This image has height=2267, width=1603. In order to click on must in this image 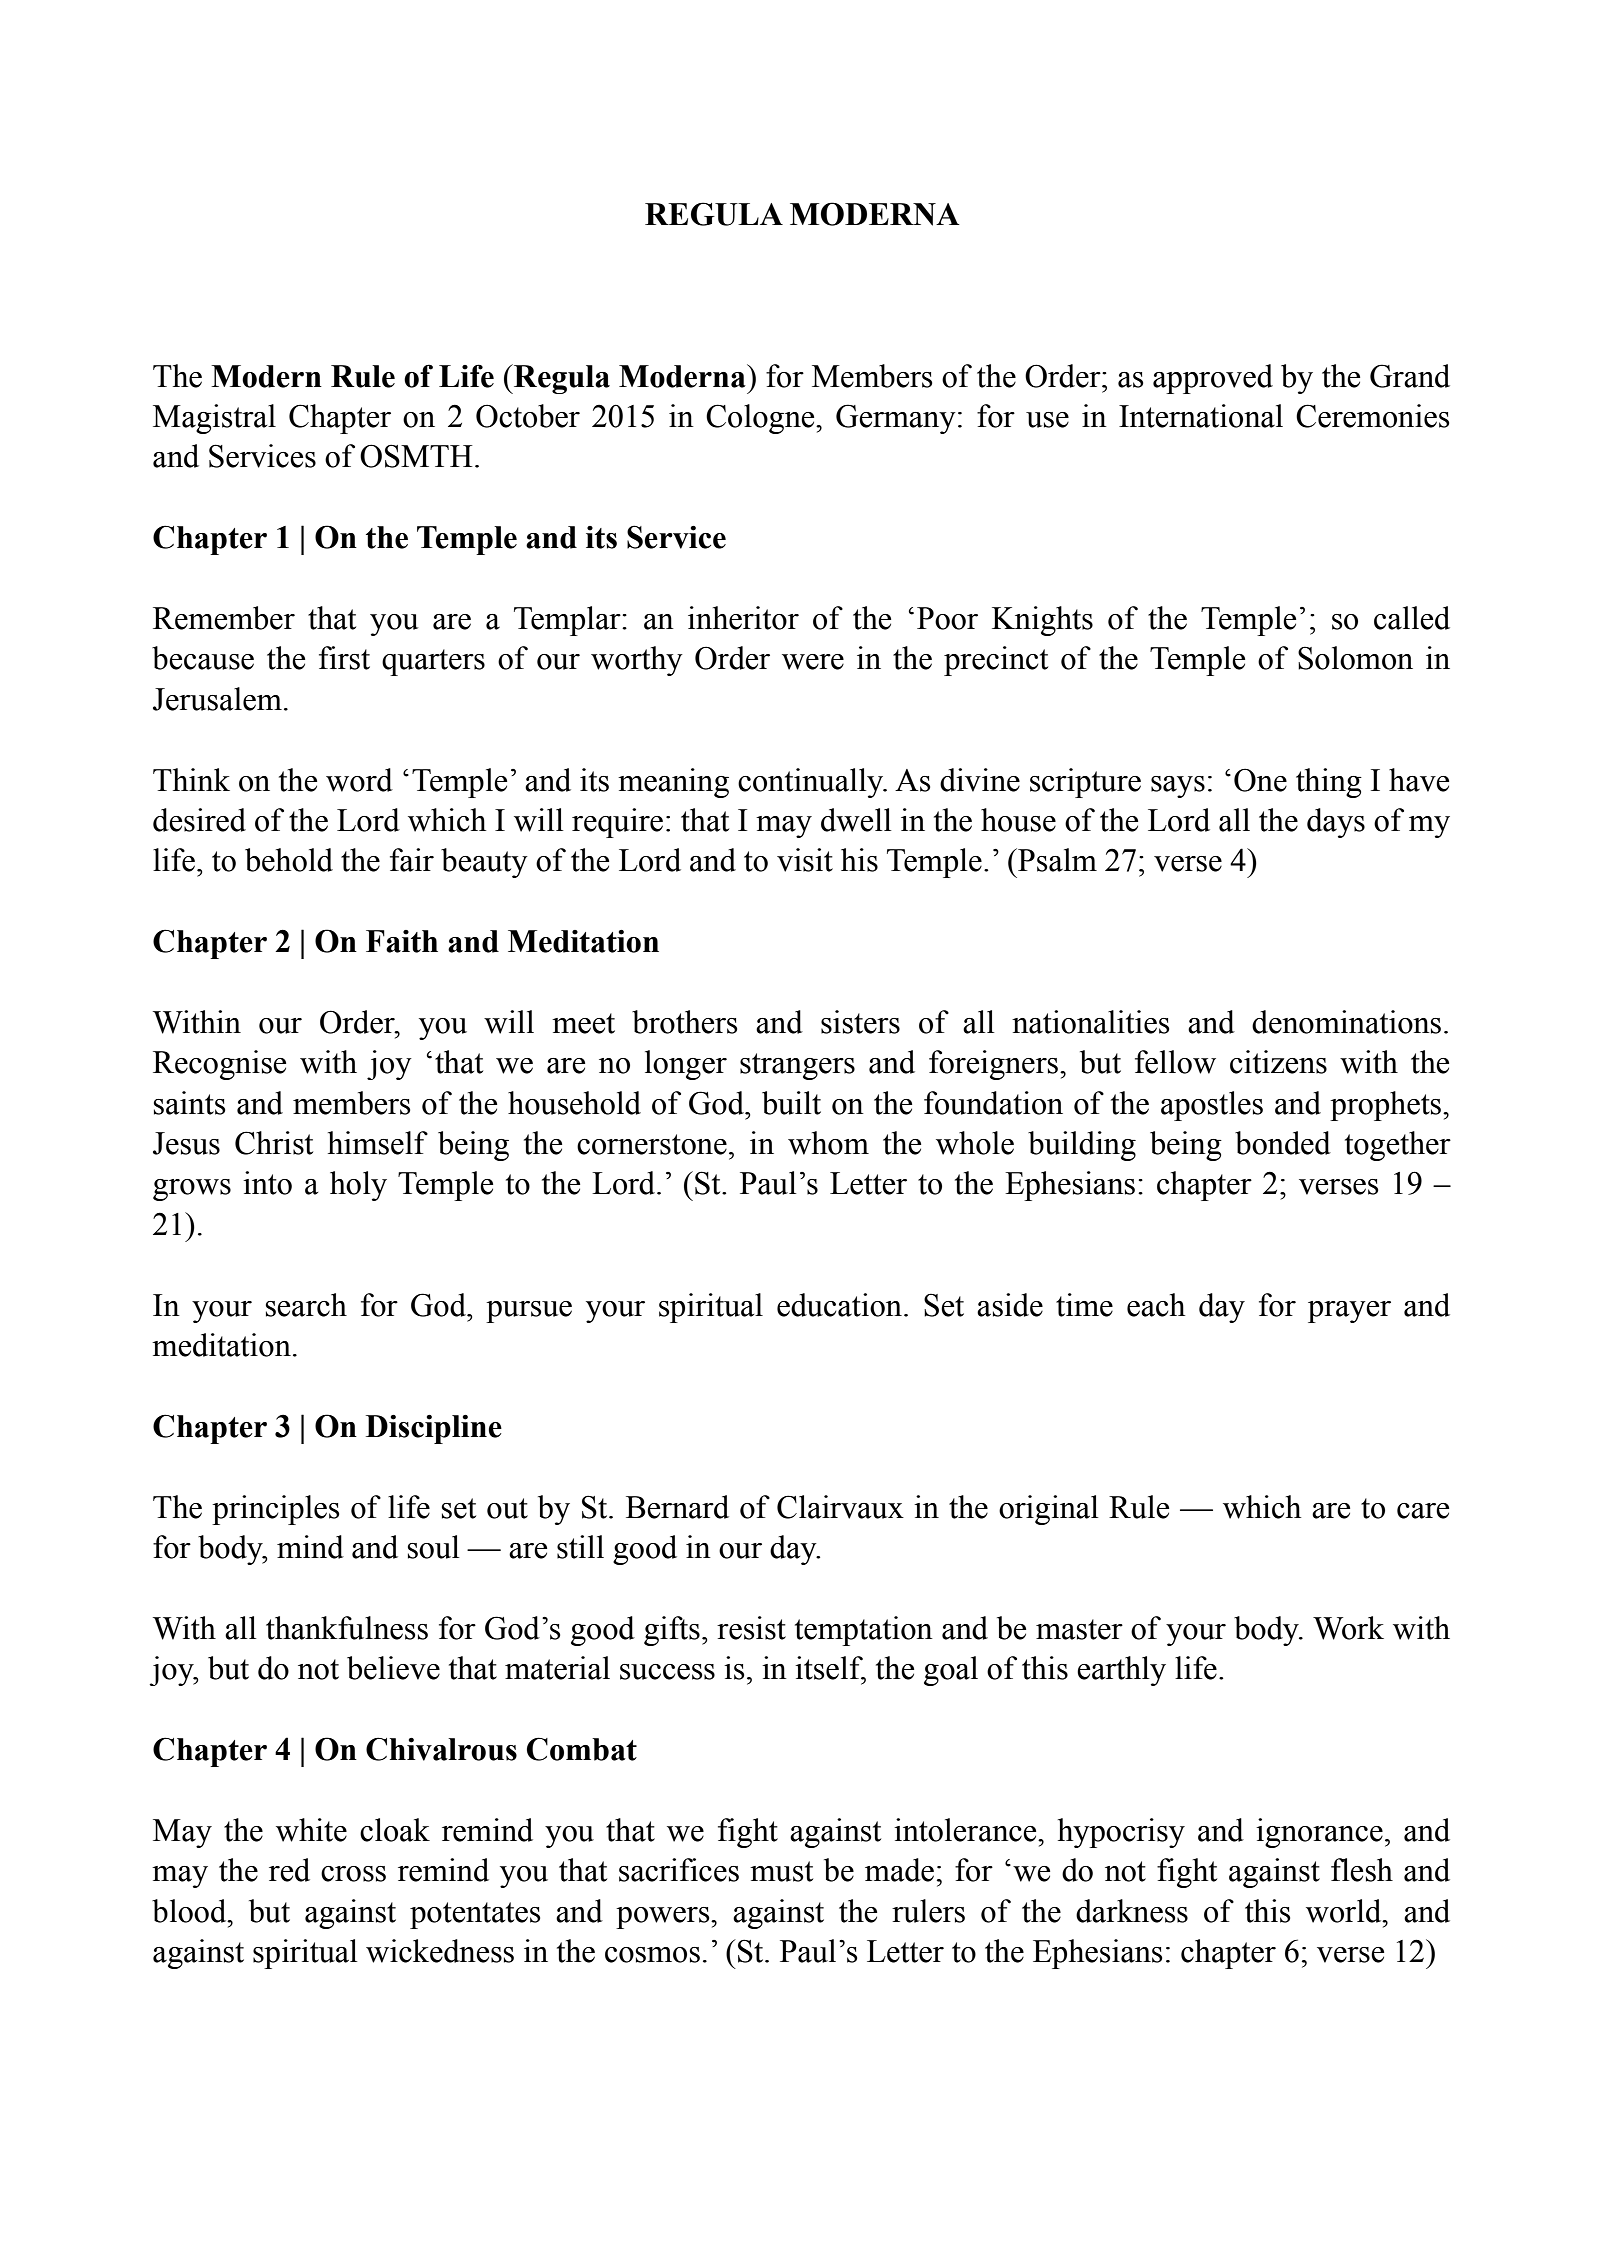, I will do `click(781, 1871)`.
